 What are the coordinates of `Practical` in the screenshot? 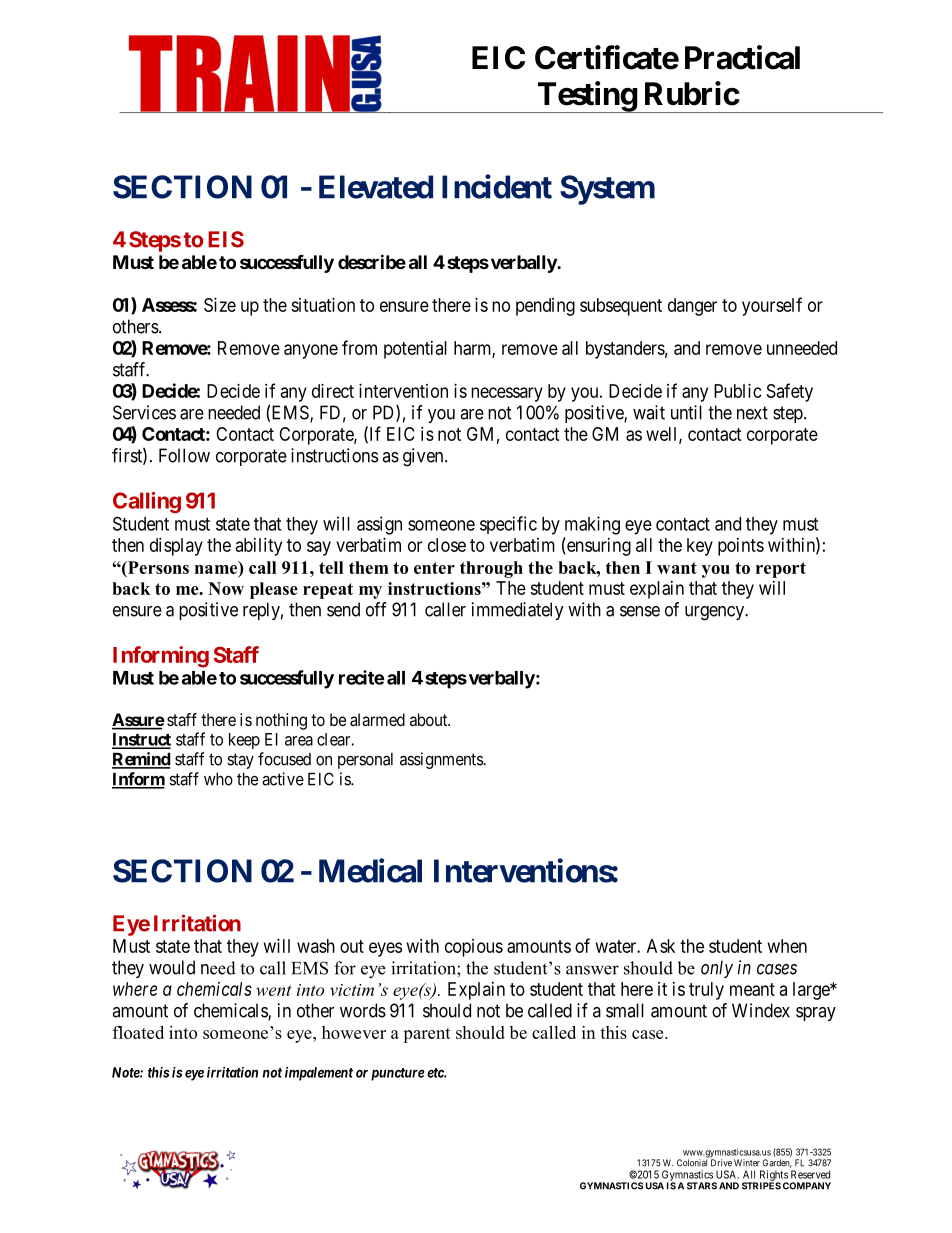 It's located at (742, 57).
